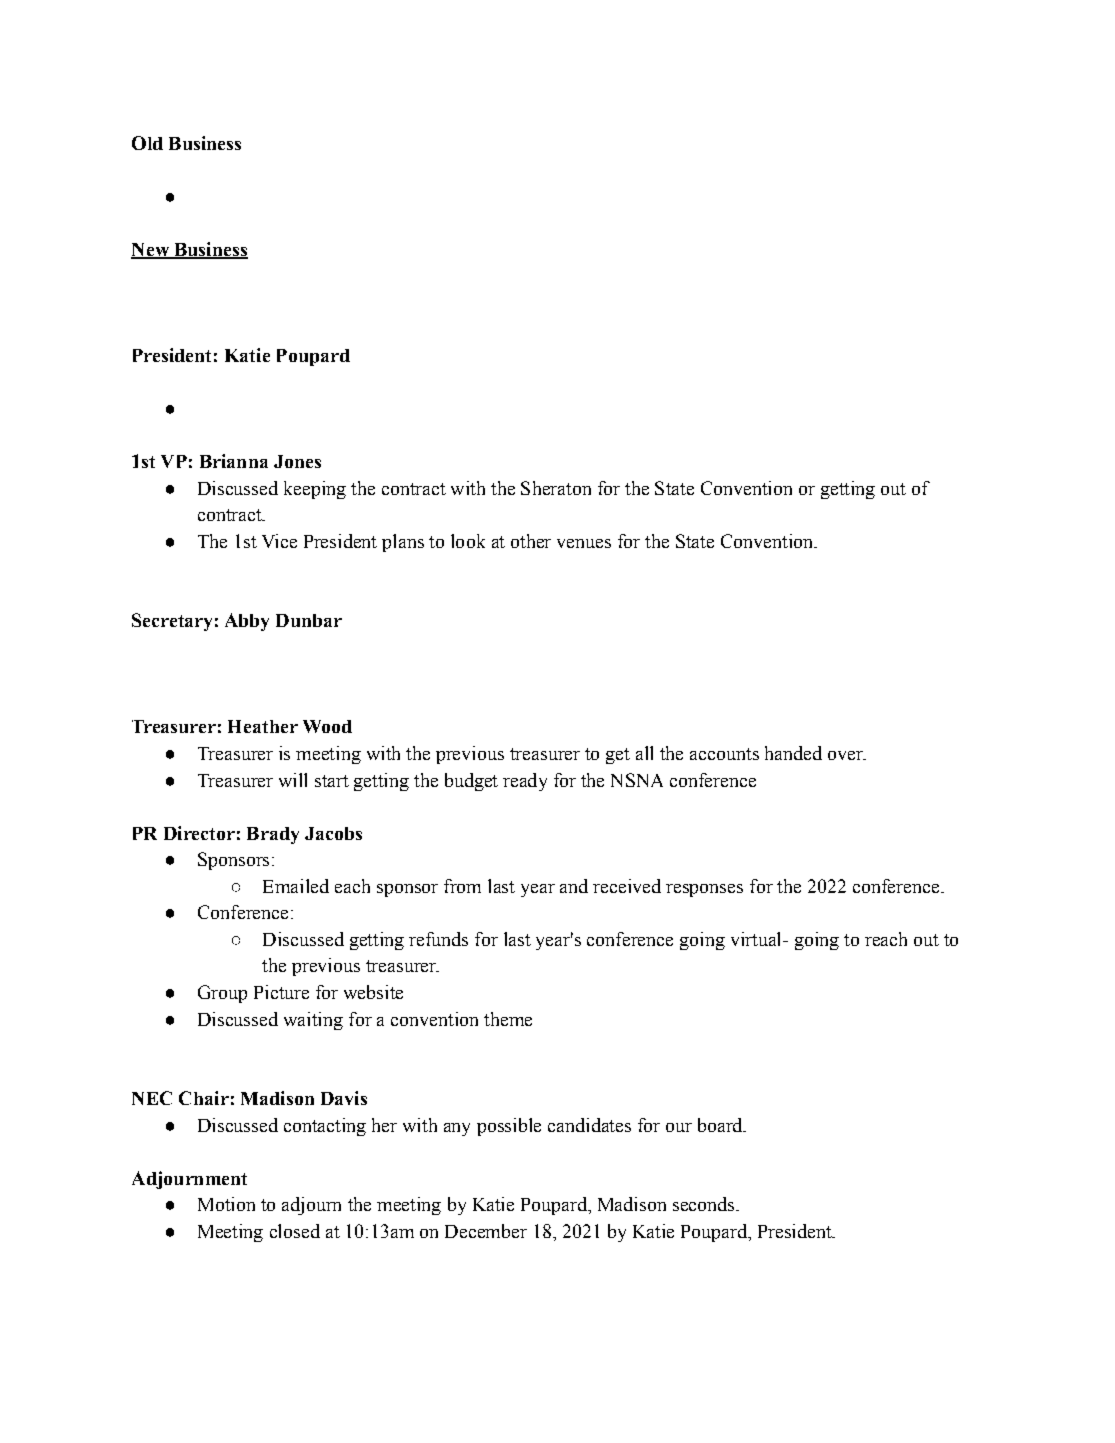 The width and height of the screenshot is (1115, 1443). Describe the element at coordinates (704, 890) in the screenshot. I see `responses` at that location.
